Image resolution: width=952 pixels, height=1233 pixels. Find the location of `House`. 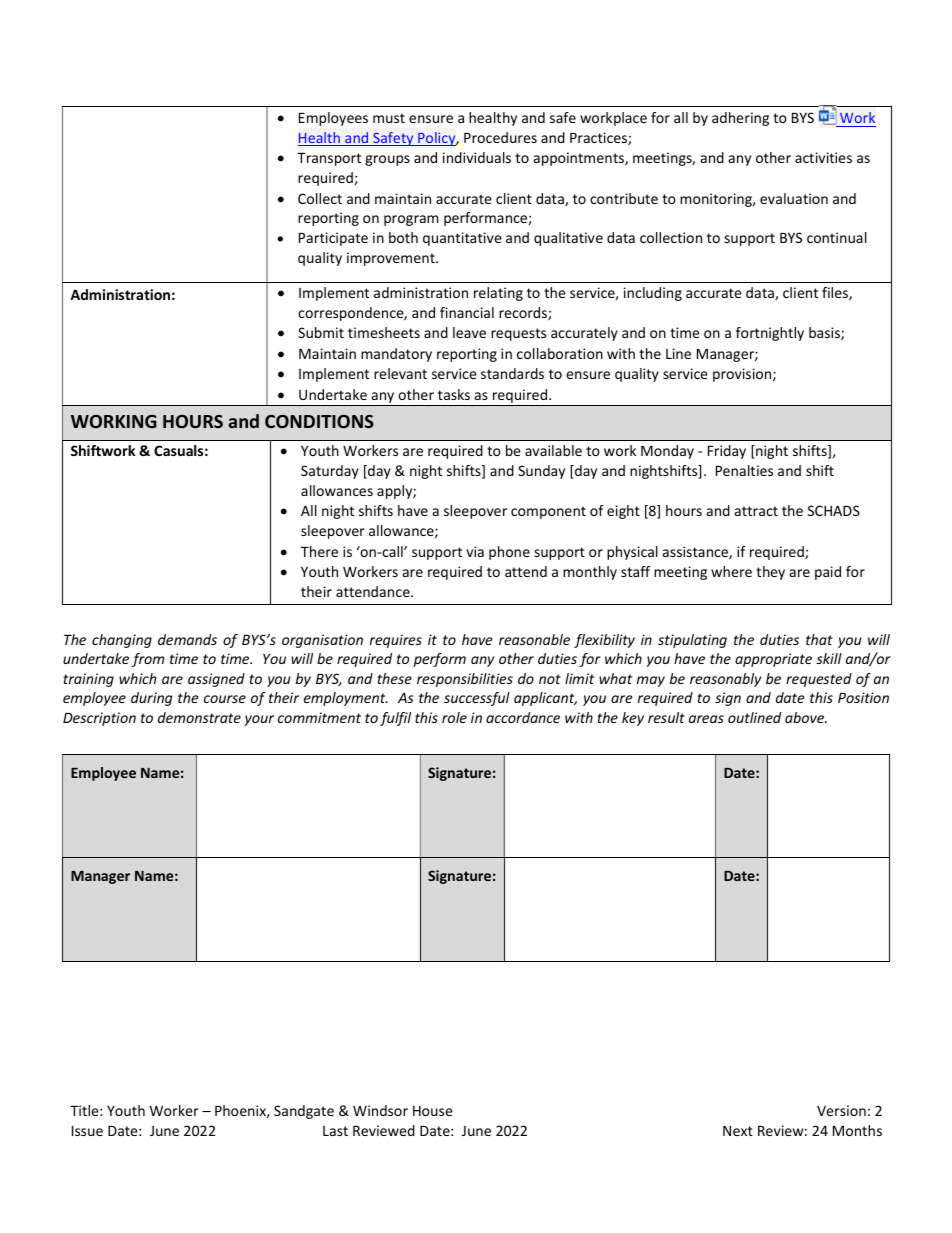

House is located at coordinates (433, 1111).
